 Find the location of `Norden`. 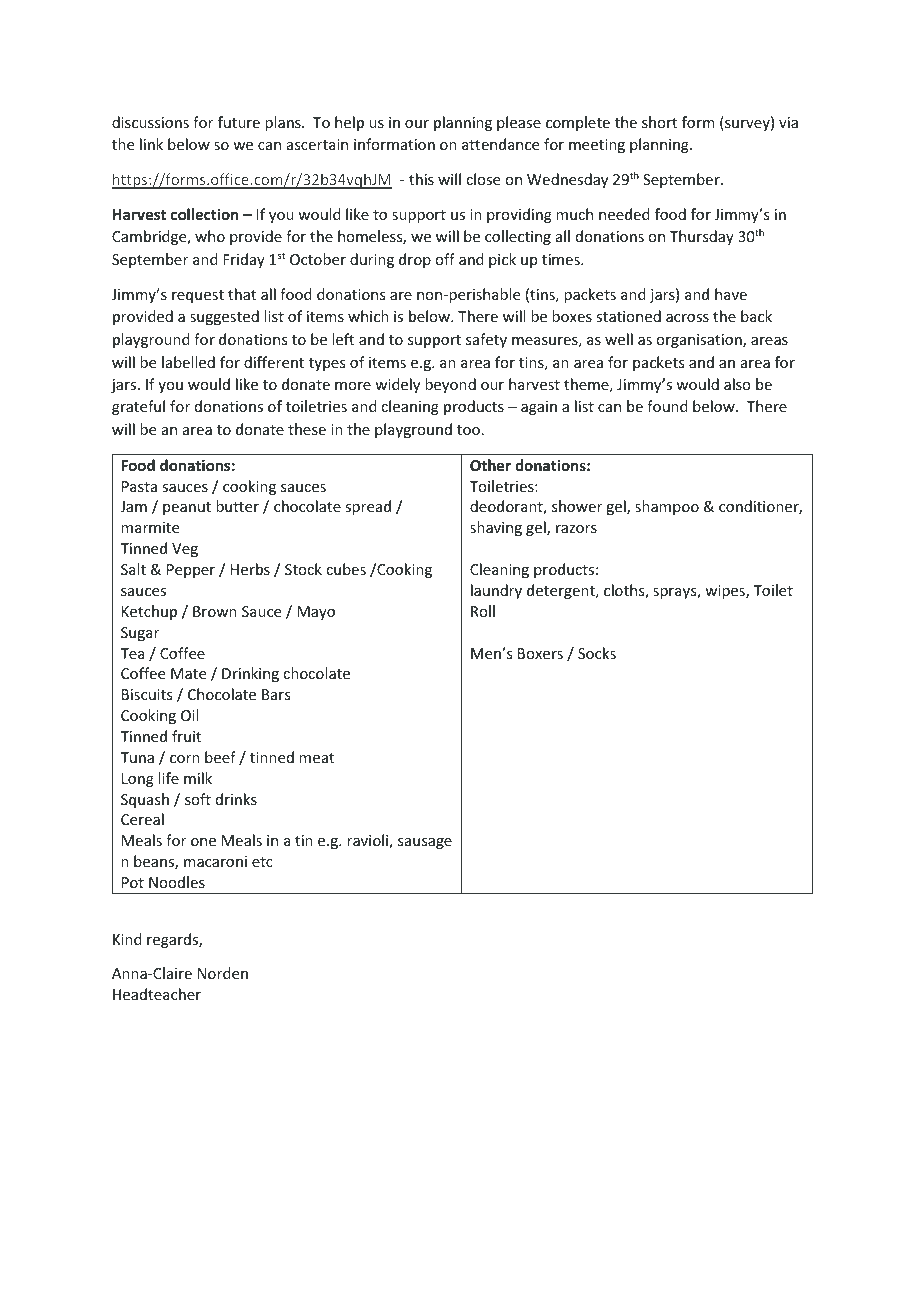

Norden is located at coordinates (223, 973).
